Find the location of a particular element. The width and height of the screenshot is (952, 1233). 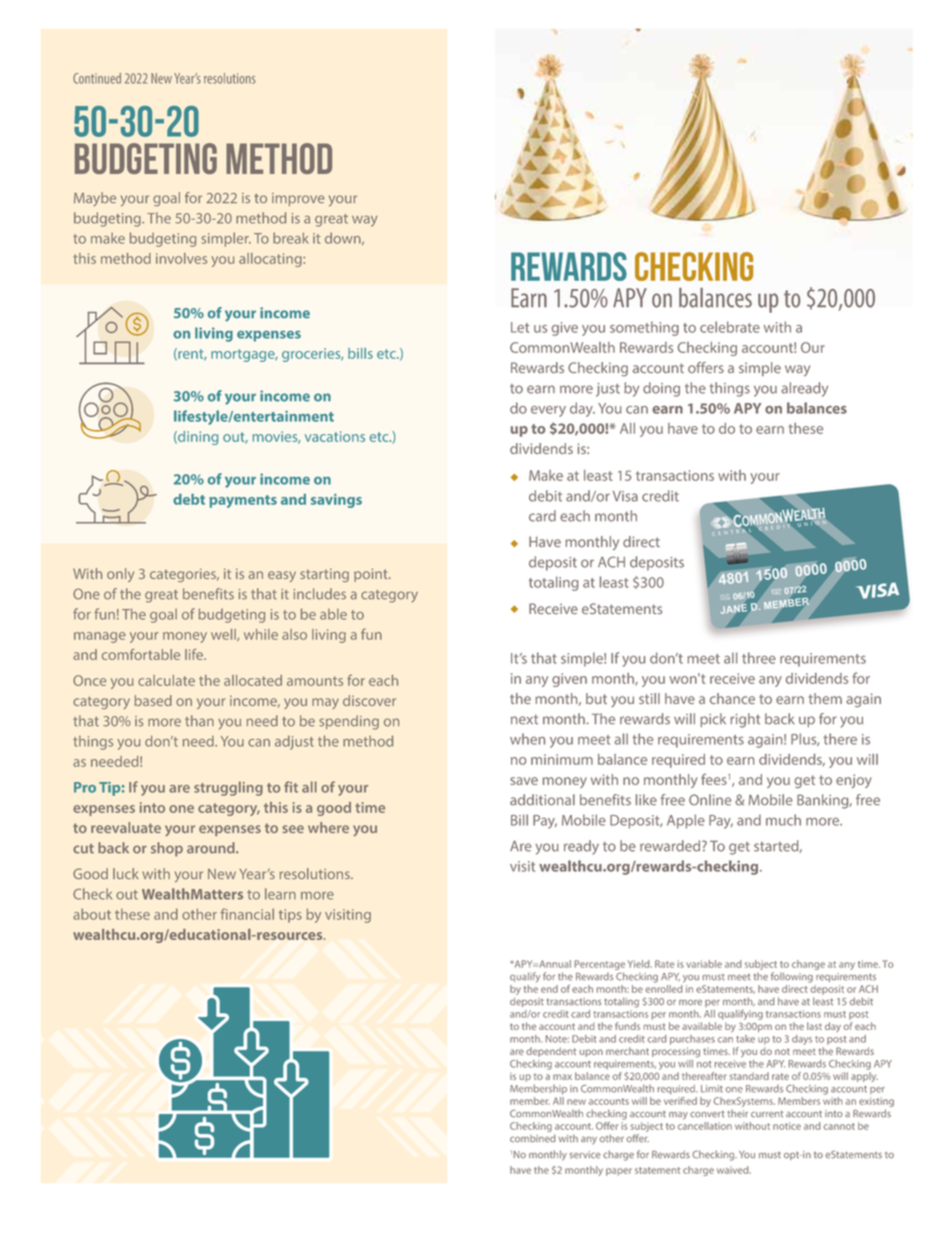

combined is located at coordinates (532, 1138).
